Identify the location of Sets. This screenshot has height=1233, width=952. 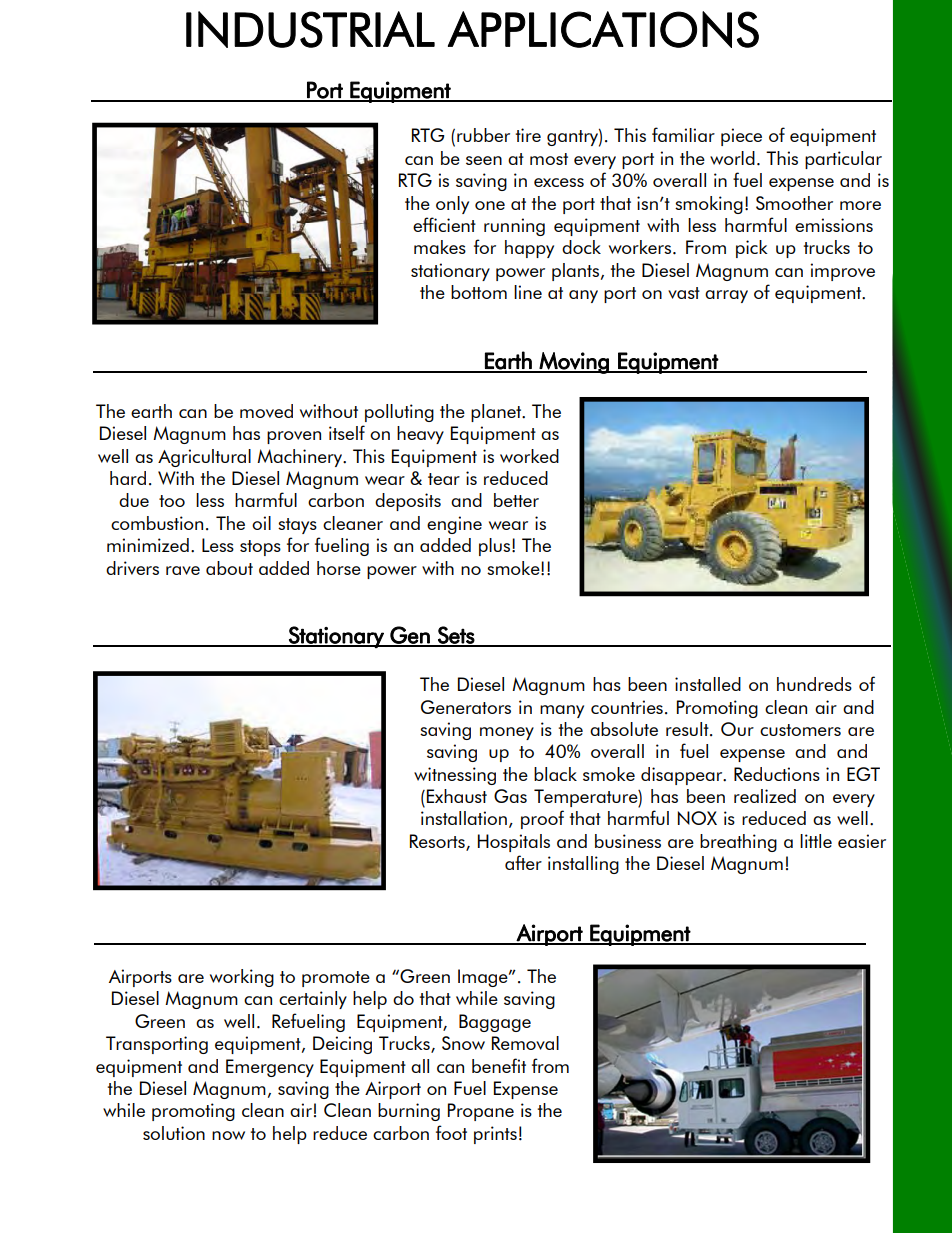
(456, 636).
